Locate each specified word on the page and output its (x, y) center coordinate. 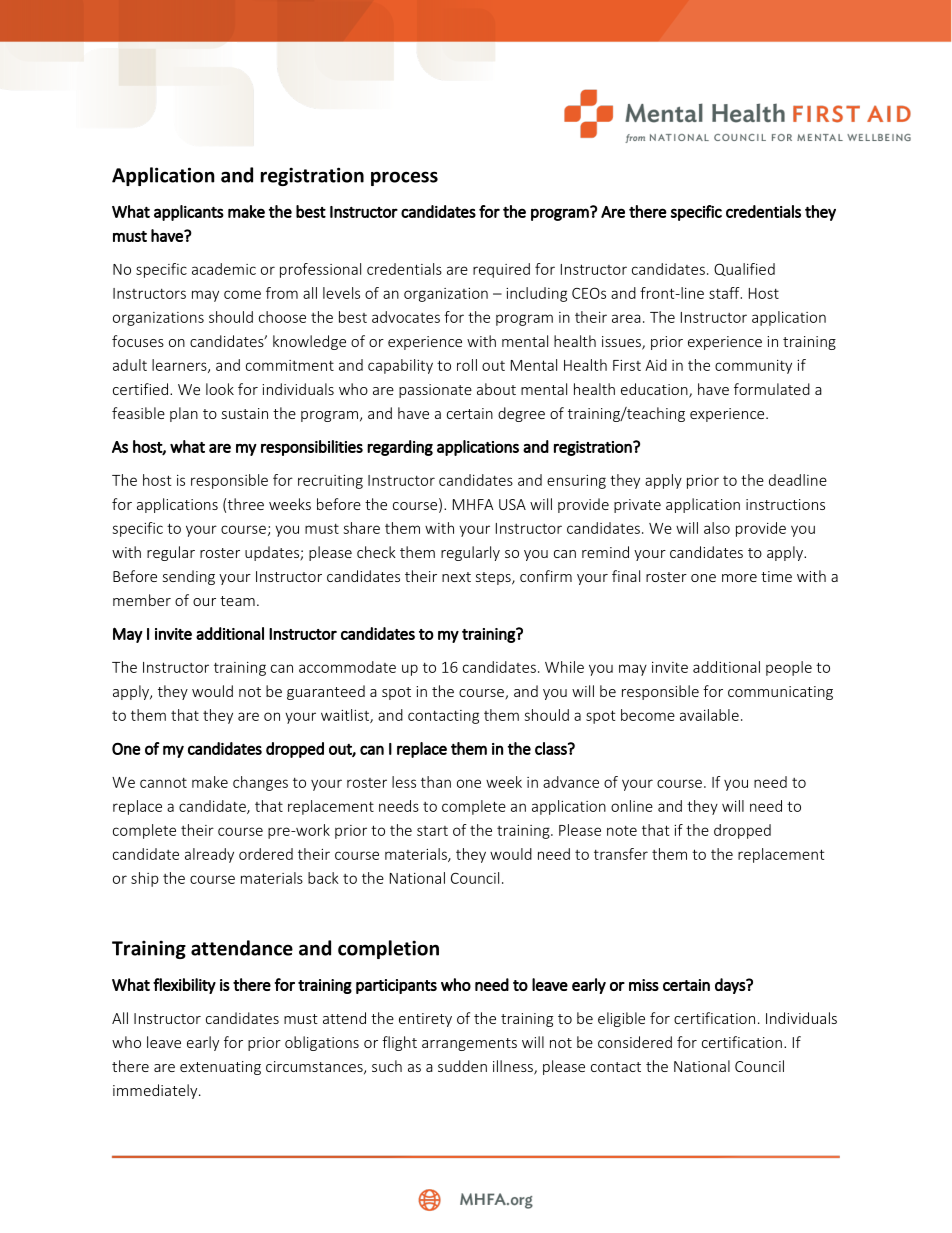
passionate (435, 391)
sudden (462, 1066)
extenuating (220, 1068)
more (739, 578)
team (237, 601)
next (456, 577)
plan (184, 414)
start (432, 831)
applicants (189, 213)
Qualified (744, 269)
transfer (621, 854)
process (404, 178)
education (655, 390)
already (209, 855)
